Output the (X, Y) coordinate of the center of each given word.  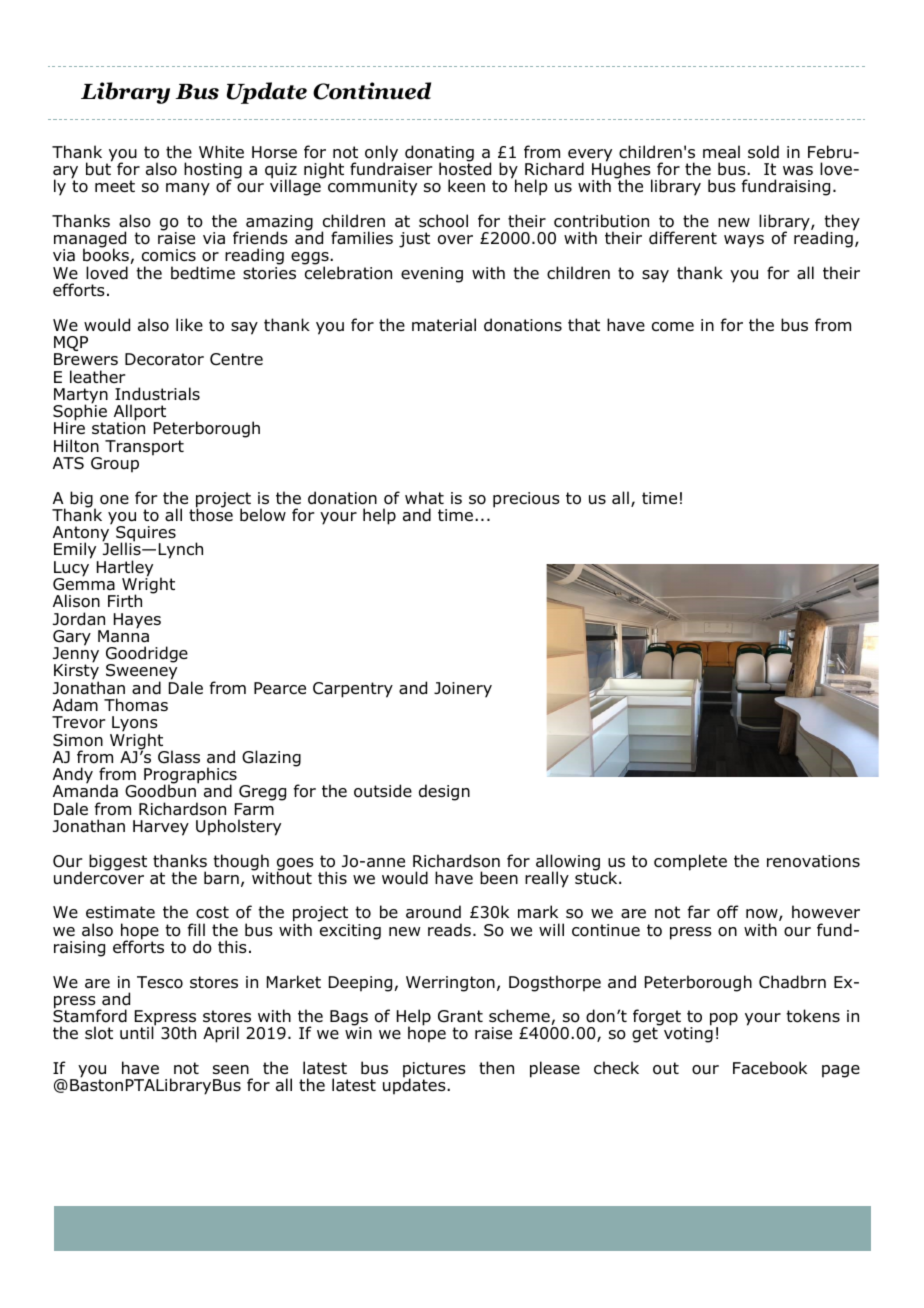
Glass (179, 757)
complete (690, 862)
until (138, 1032)
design (444, 792)
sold (763, 152)
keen (466, 185)
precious (526, 500)
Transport (144, 448)
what (424, 498)
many (188, 189)
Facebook (770, 1068)
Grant (460, 1016)
